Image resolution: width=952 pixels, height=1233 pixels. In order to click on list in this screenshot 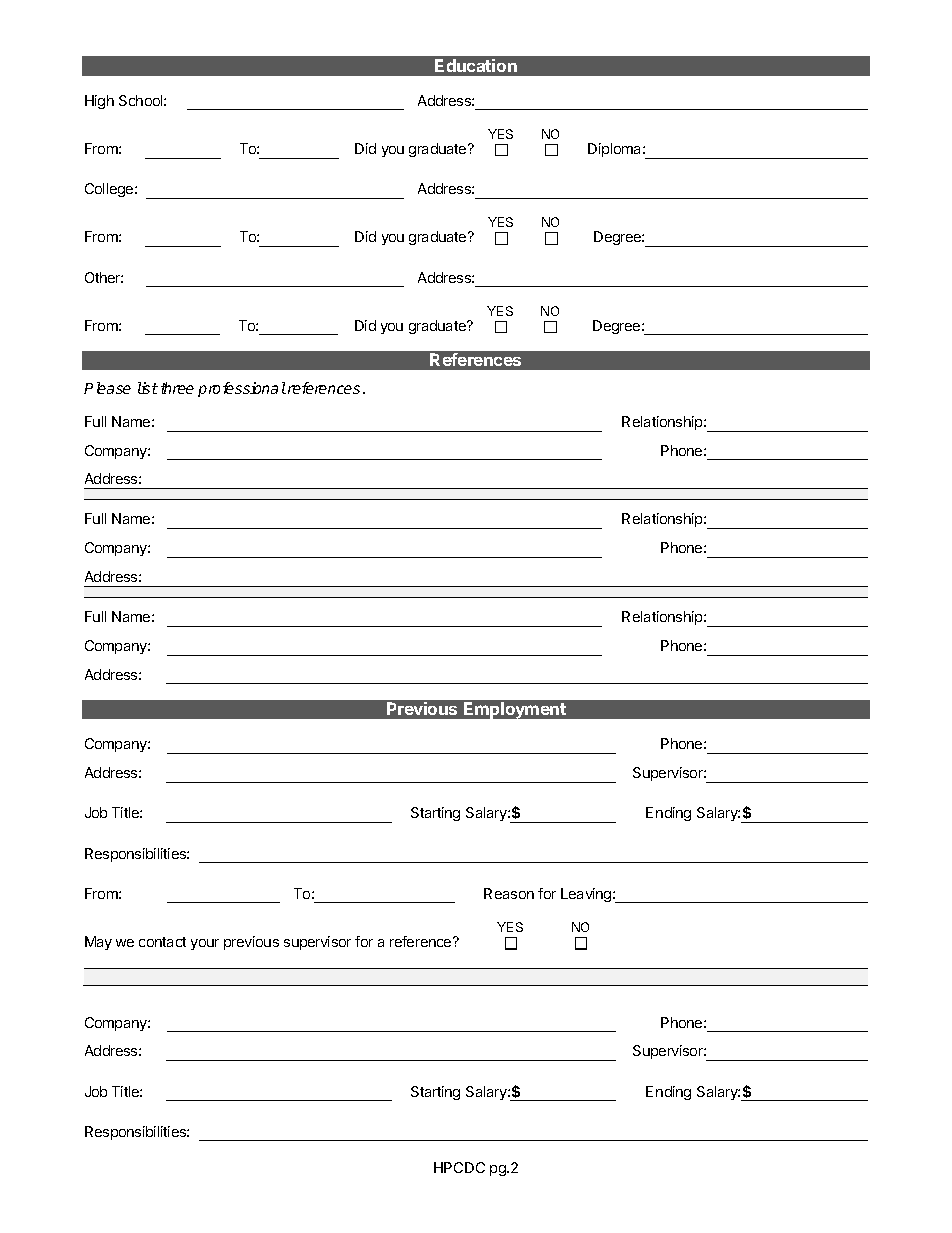, I will do `click(148, 388)`.
